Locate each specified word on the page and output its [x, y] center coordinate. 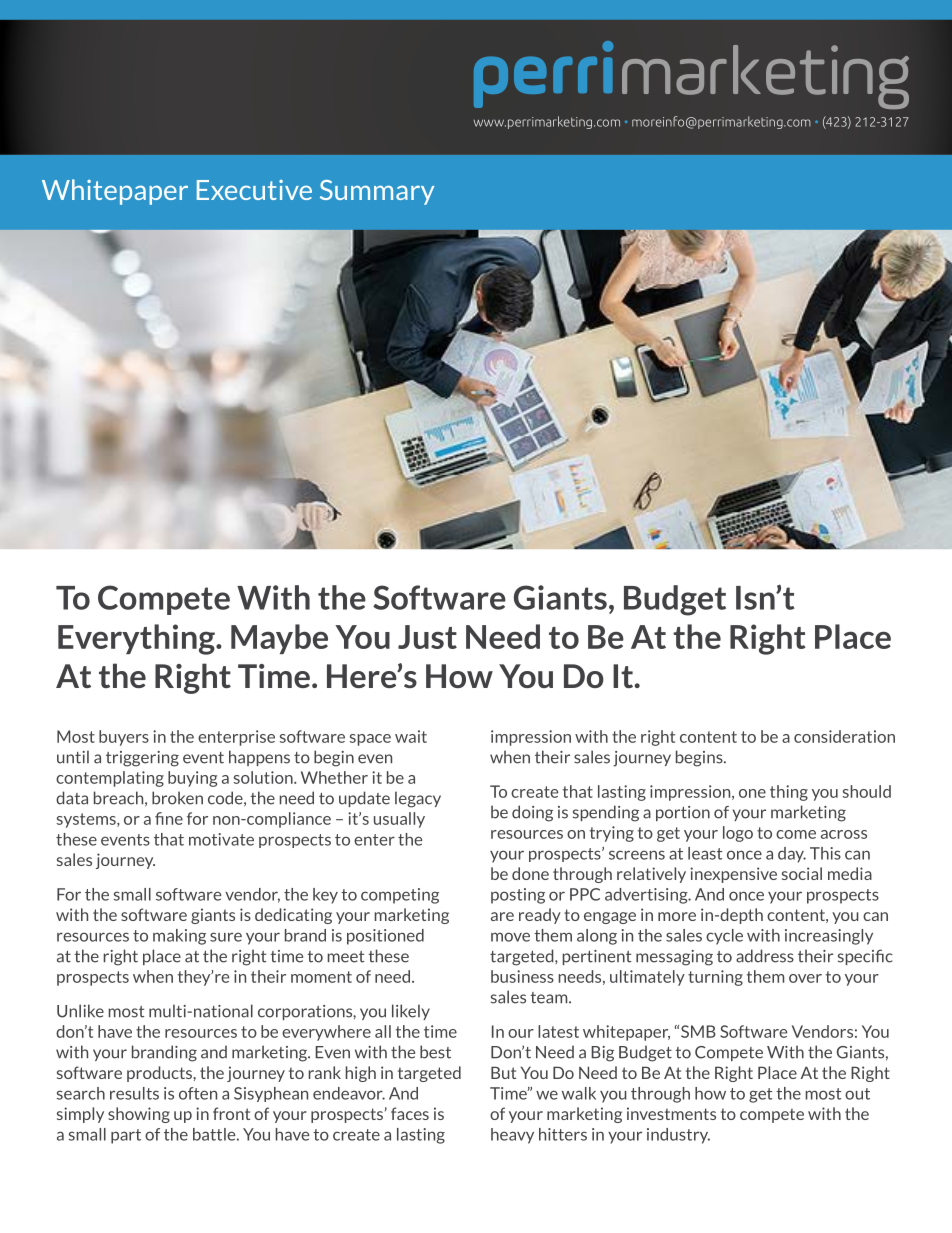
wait [411, 736]
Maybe [279, 639]
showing [139, 1115]
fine [169, 818]
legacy [418, 799]
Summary [377, 192]
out [857, 1094]
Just [427, 637]
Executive [254, 190]
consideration [844, 736]
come [796, 834]
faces [410, 1113]
